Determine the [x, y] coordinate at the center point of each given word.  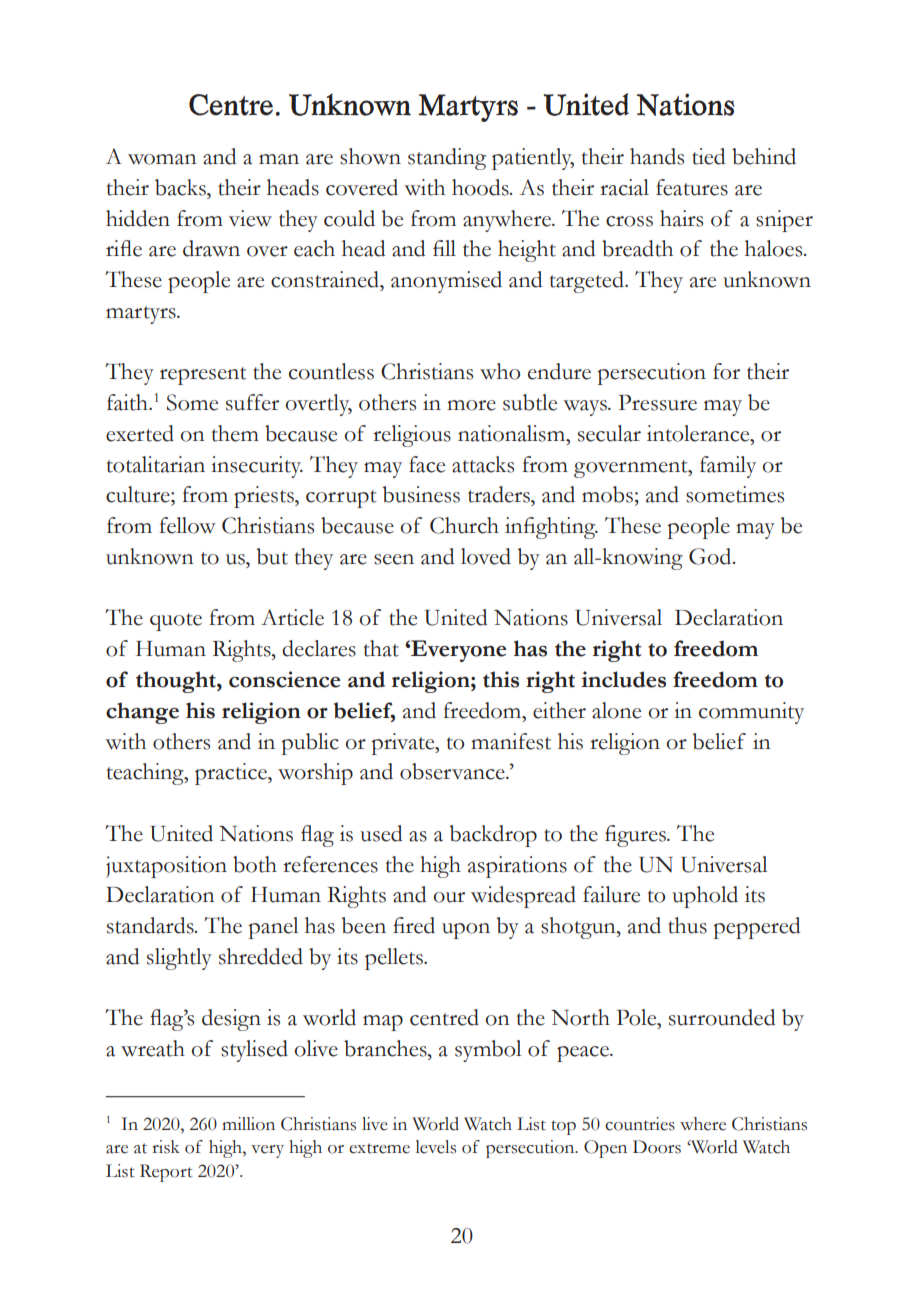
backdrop [493, 836]
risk [166, 1147]
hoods [481, 187]
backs [181, 187]
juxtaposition [166, 867]
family [728, 467]
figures [636, 836]
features [692, 187]
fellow [187, 525]
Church [464, 525]
